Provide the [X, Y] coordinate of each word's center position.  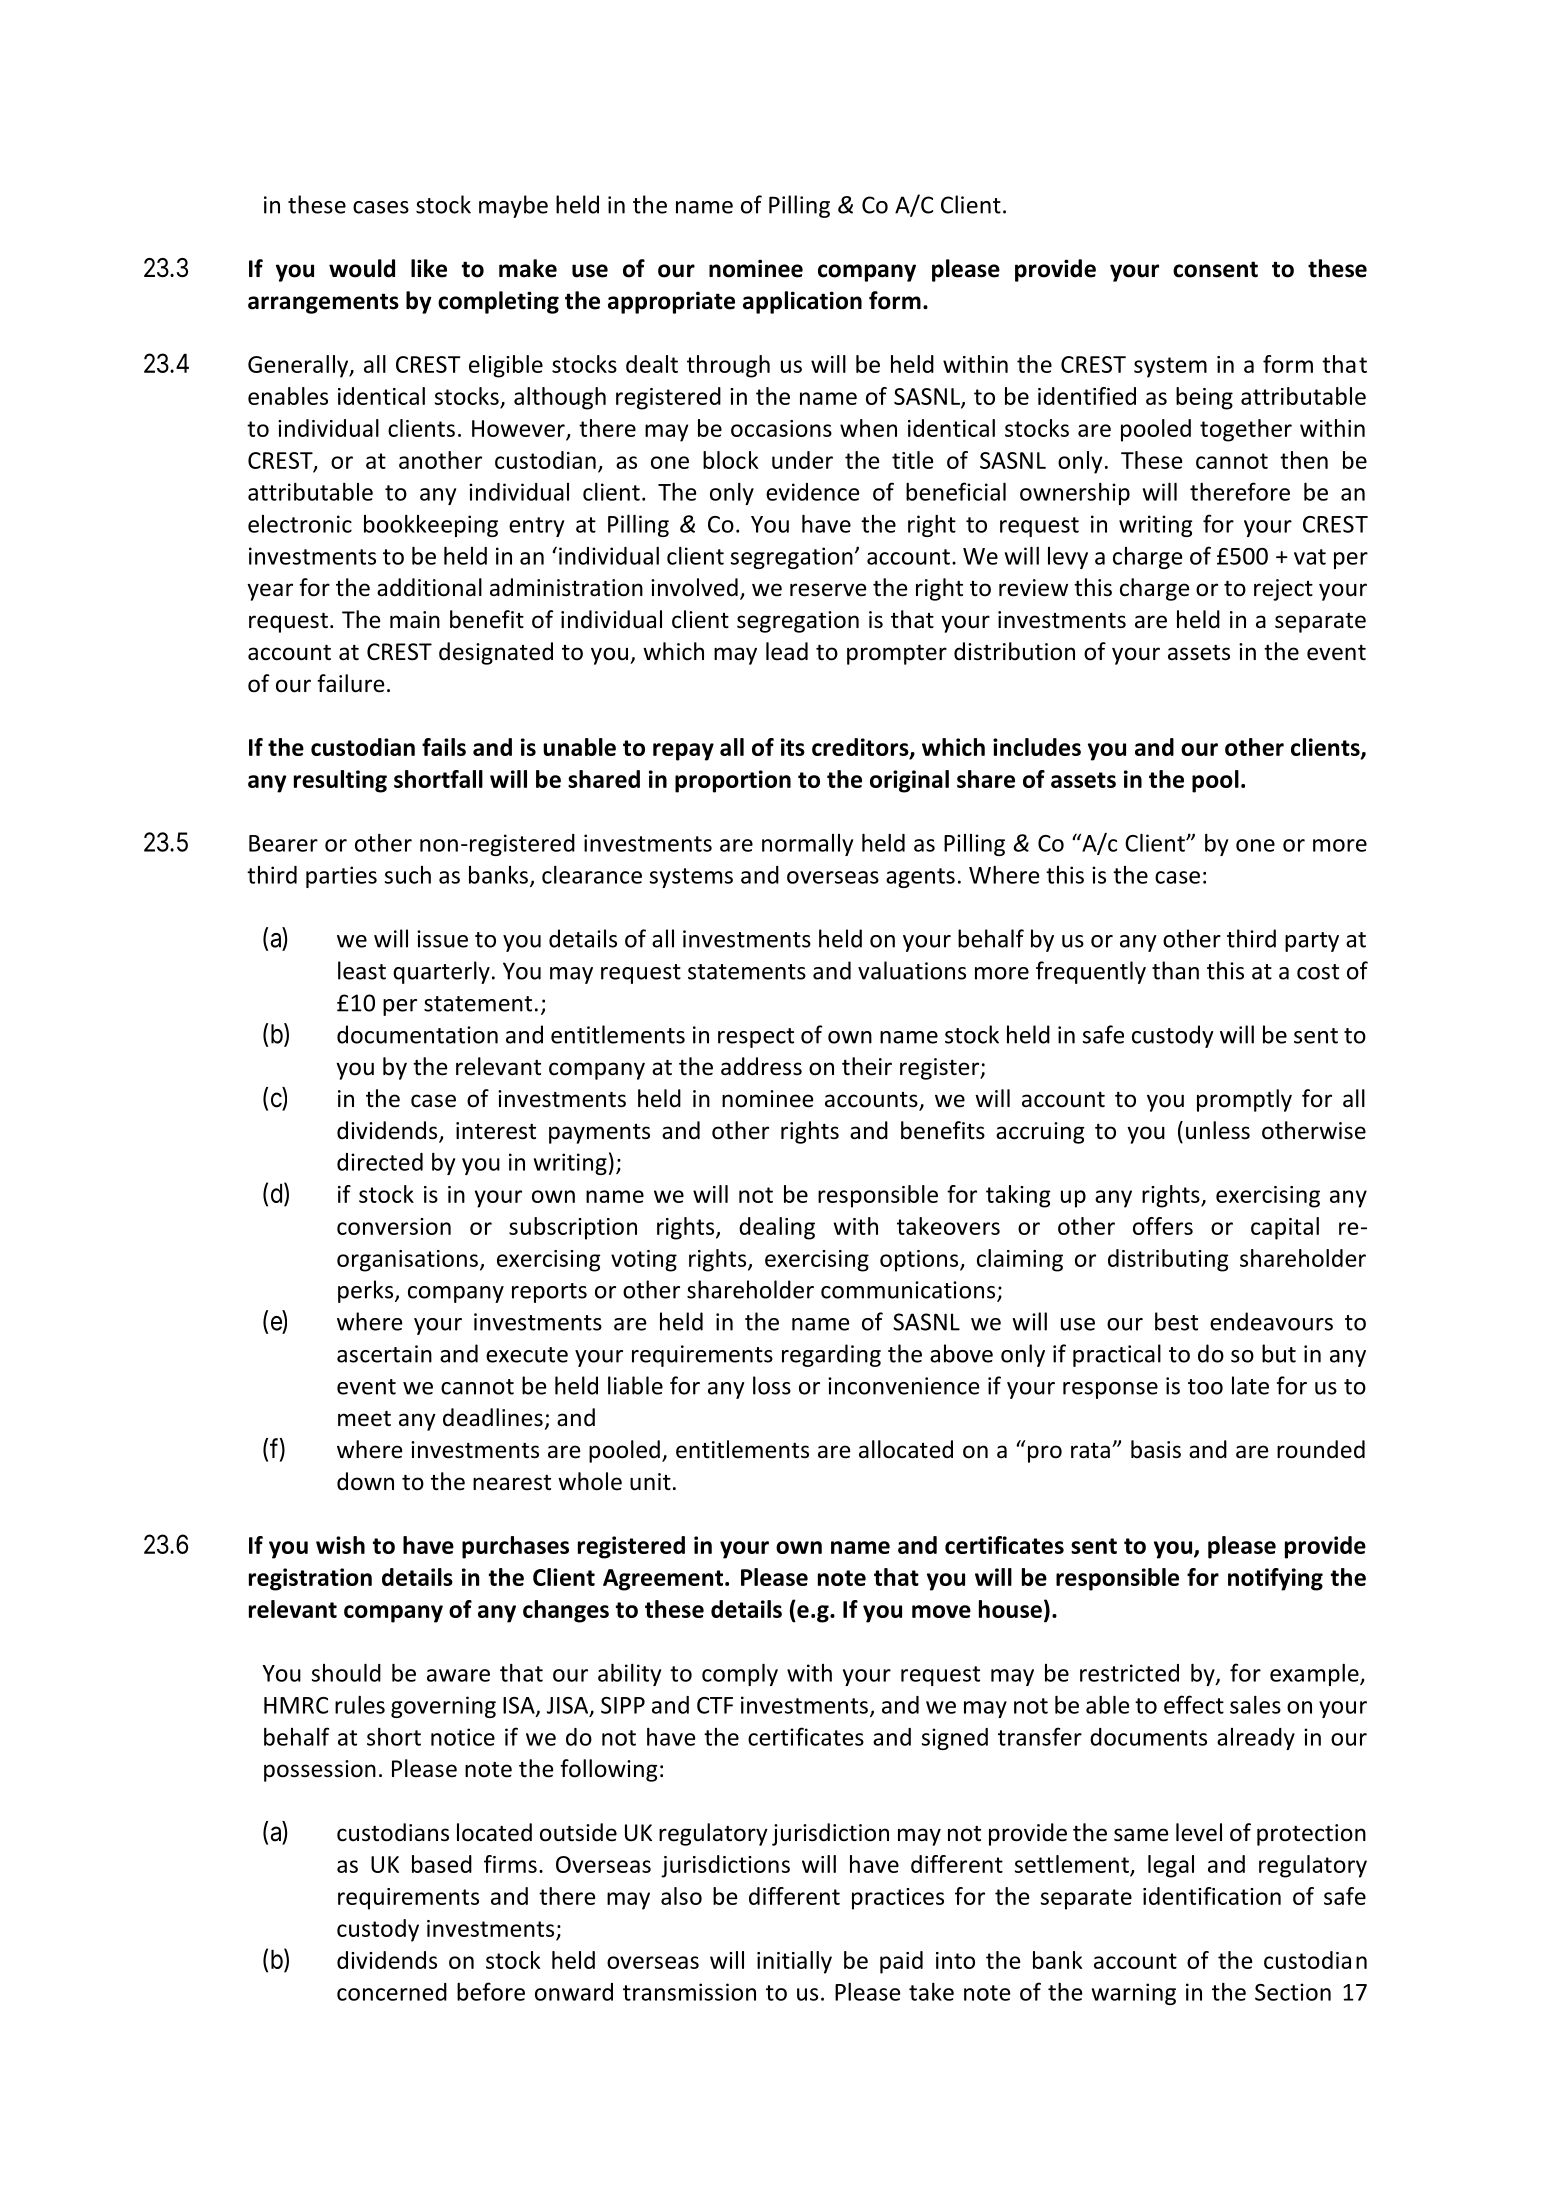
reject [1283, 590]
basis [1156, 1449]
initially [794, 1962]
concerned [392, 1992]
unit [650, 1482]
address [761, 1066]
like [429, 268]
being [1204, 398]
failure [350, 683]
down [365, 1481]
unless [1218, 1130]
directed [380, 1162]
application [802, 302]
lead [787, 651]
